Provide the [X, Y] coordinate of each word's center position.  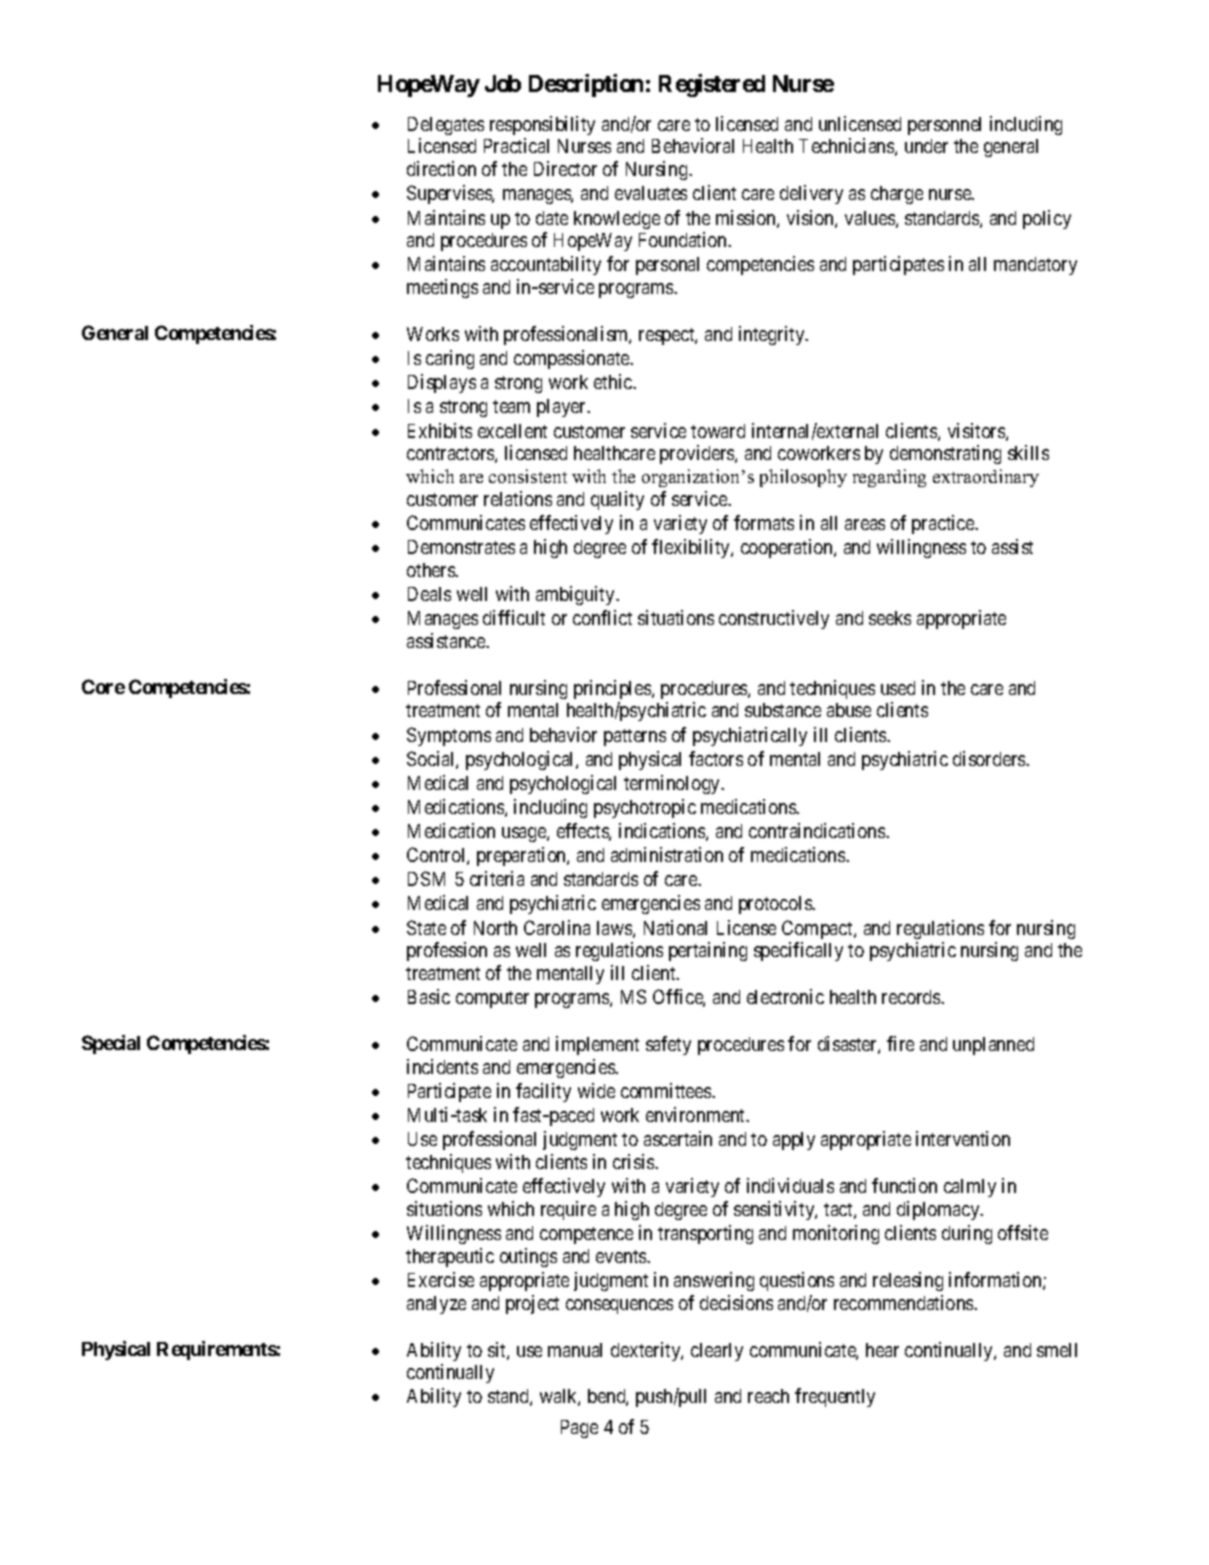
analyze [436, 1305]
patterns [635, 737]
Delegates [446, 126]
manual [575, 1350]
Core [103, 686]
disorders [990, 758]
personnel [944, 126]
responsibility [542, 125]
